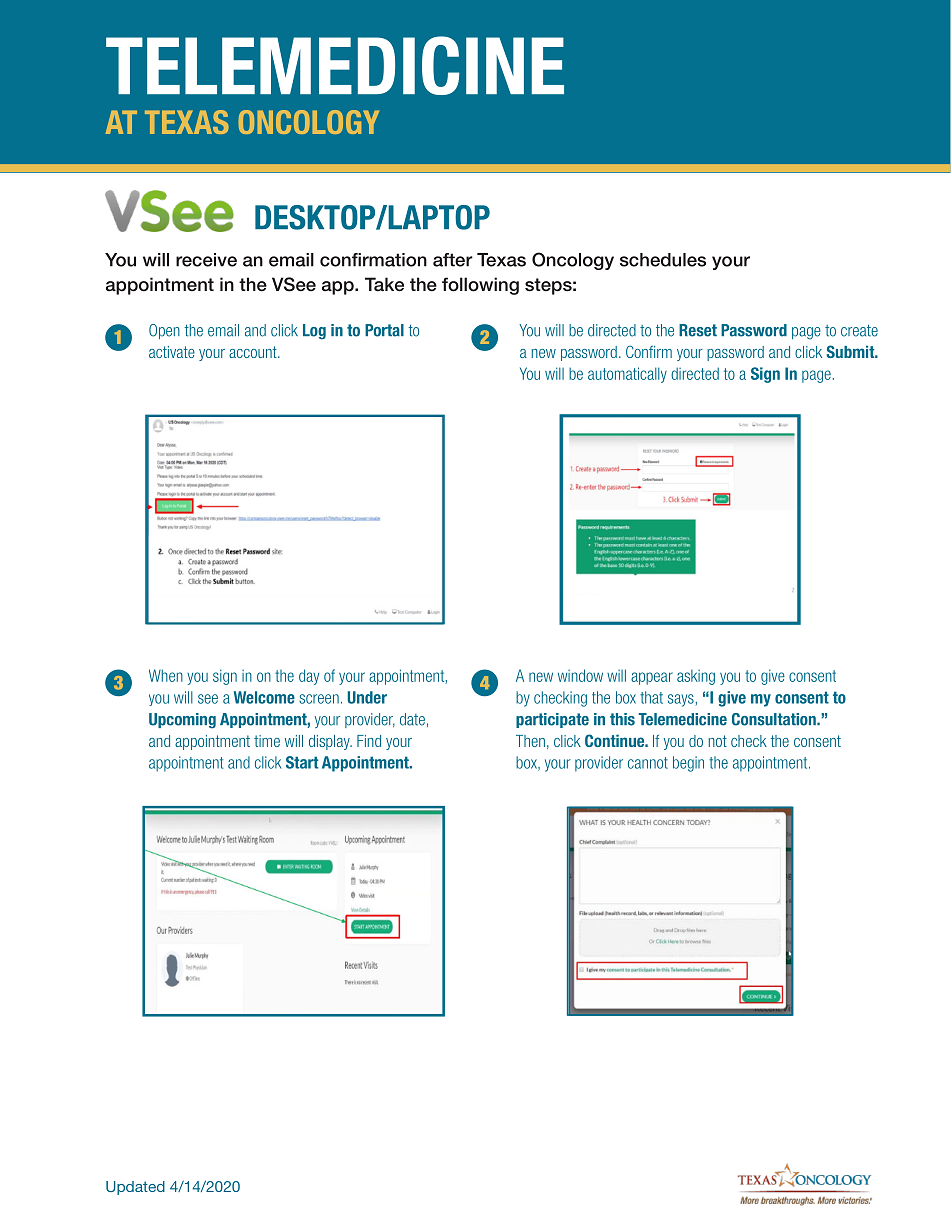  What do you see at coordinates (166, 675) in the document?
I see `When` at bounding box center [166, 675].
